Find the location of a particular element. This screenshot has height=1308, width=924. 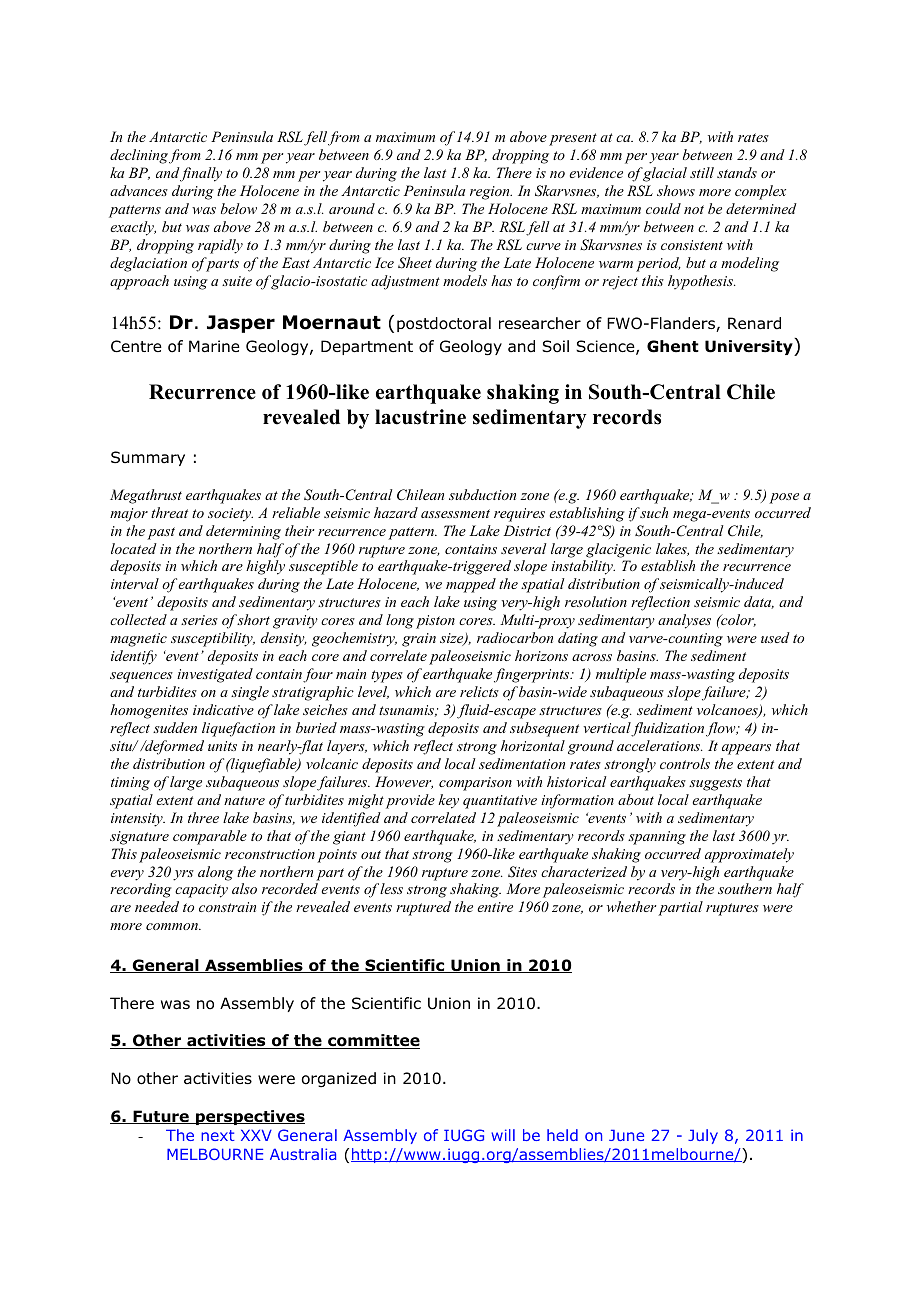

next is located at coordinates (218, 1135).
